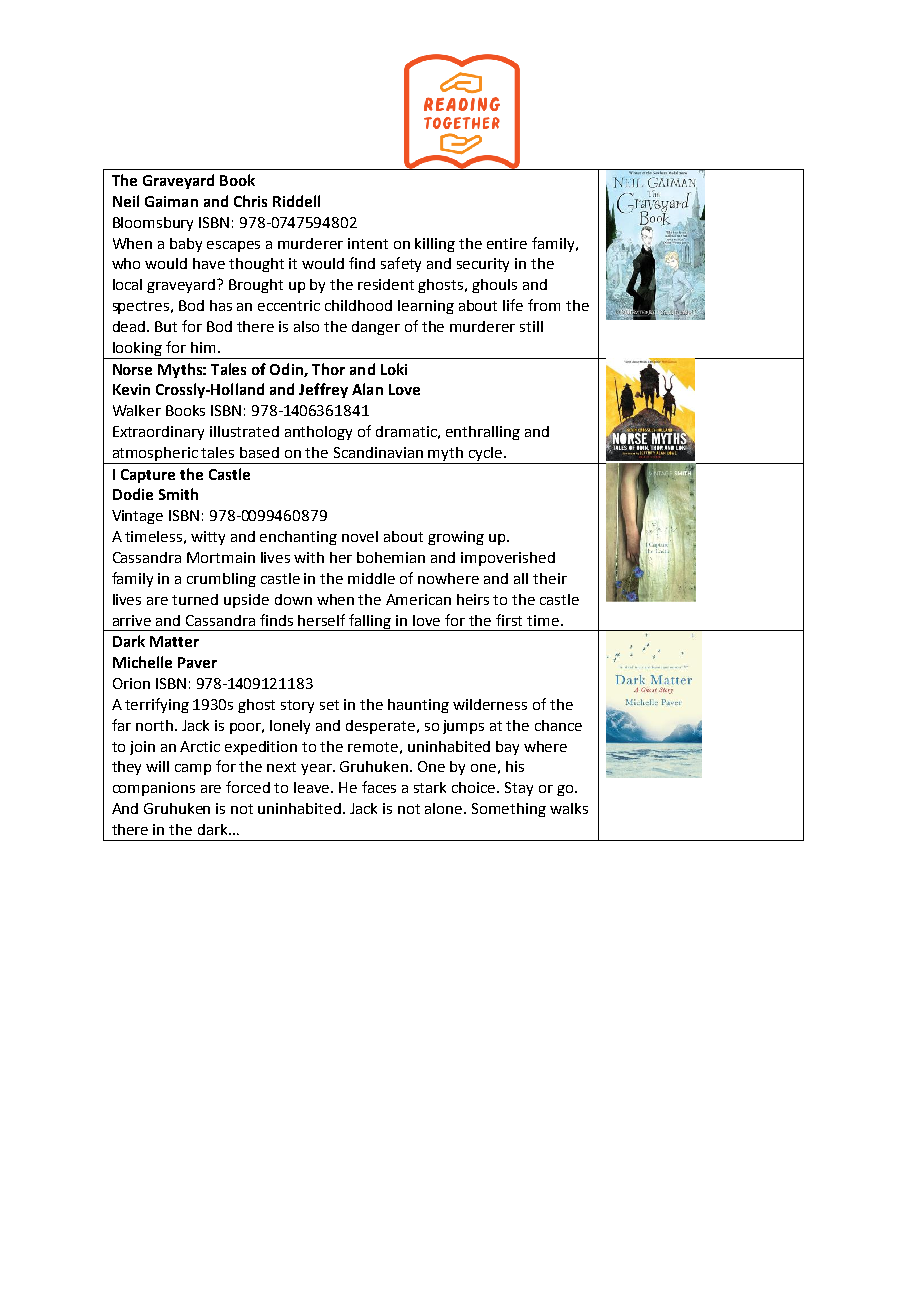 This document has height=1308, width=924. I want to click on Smith, so click(178, 494).
